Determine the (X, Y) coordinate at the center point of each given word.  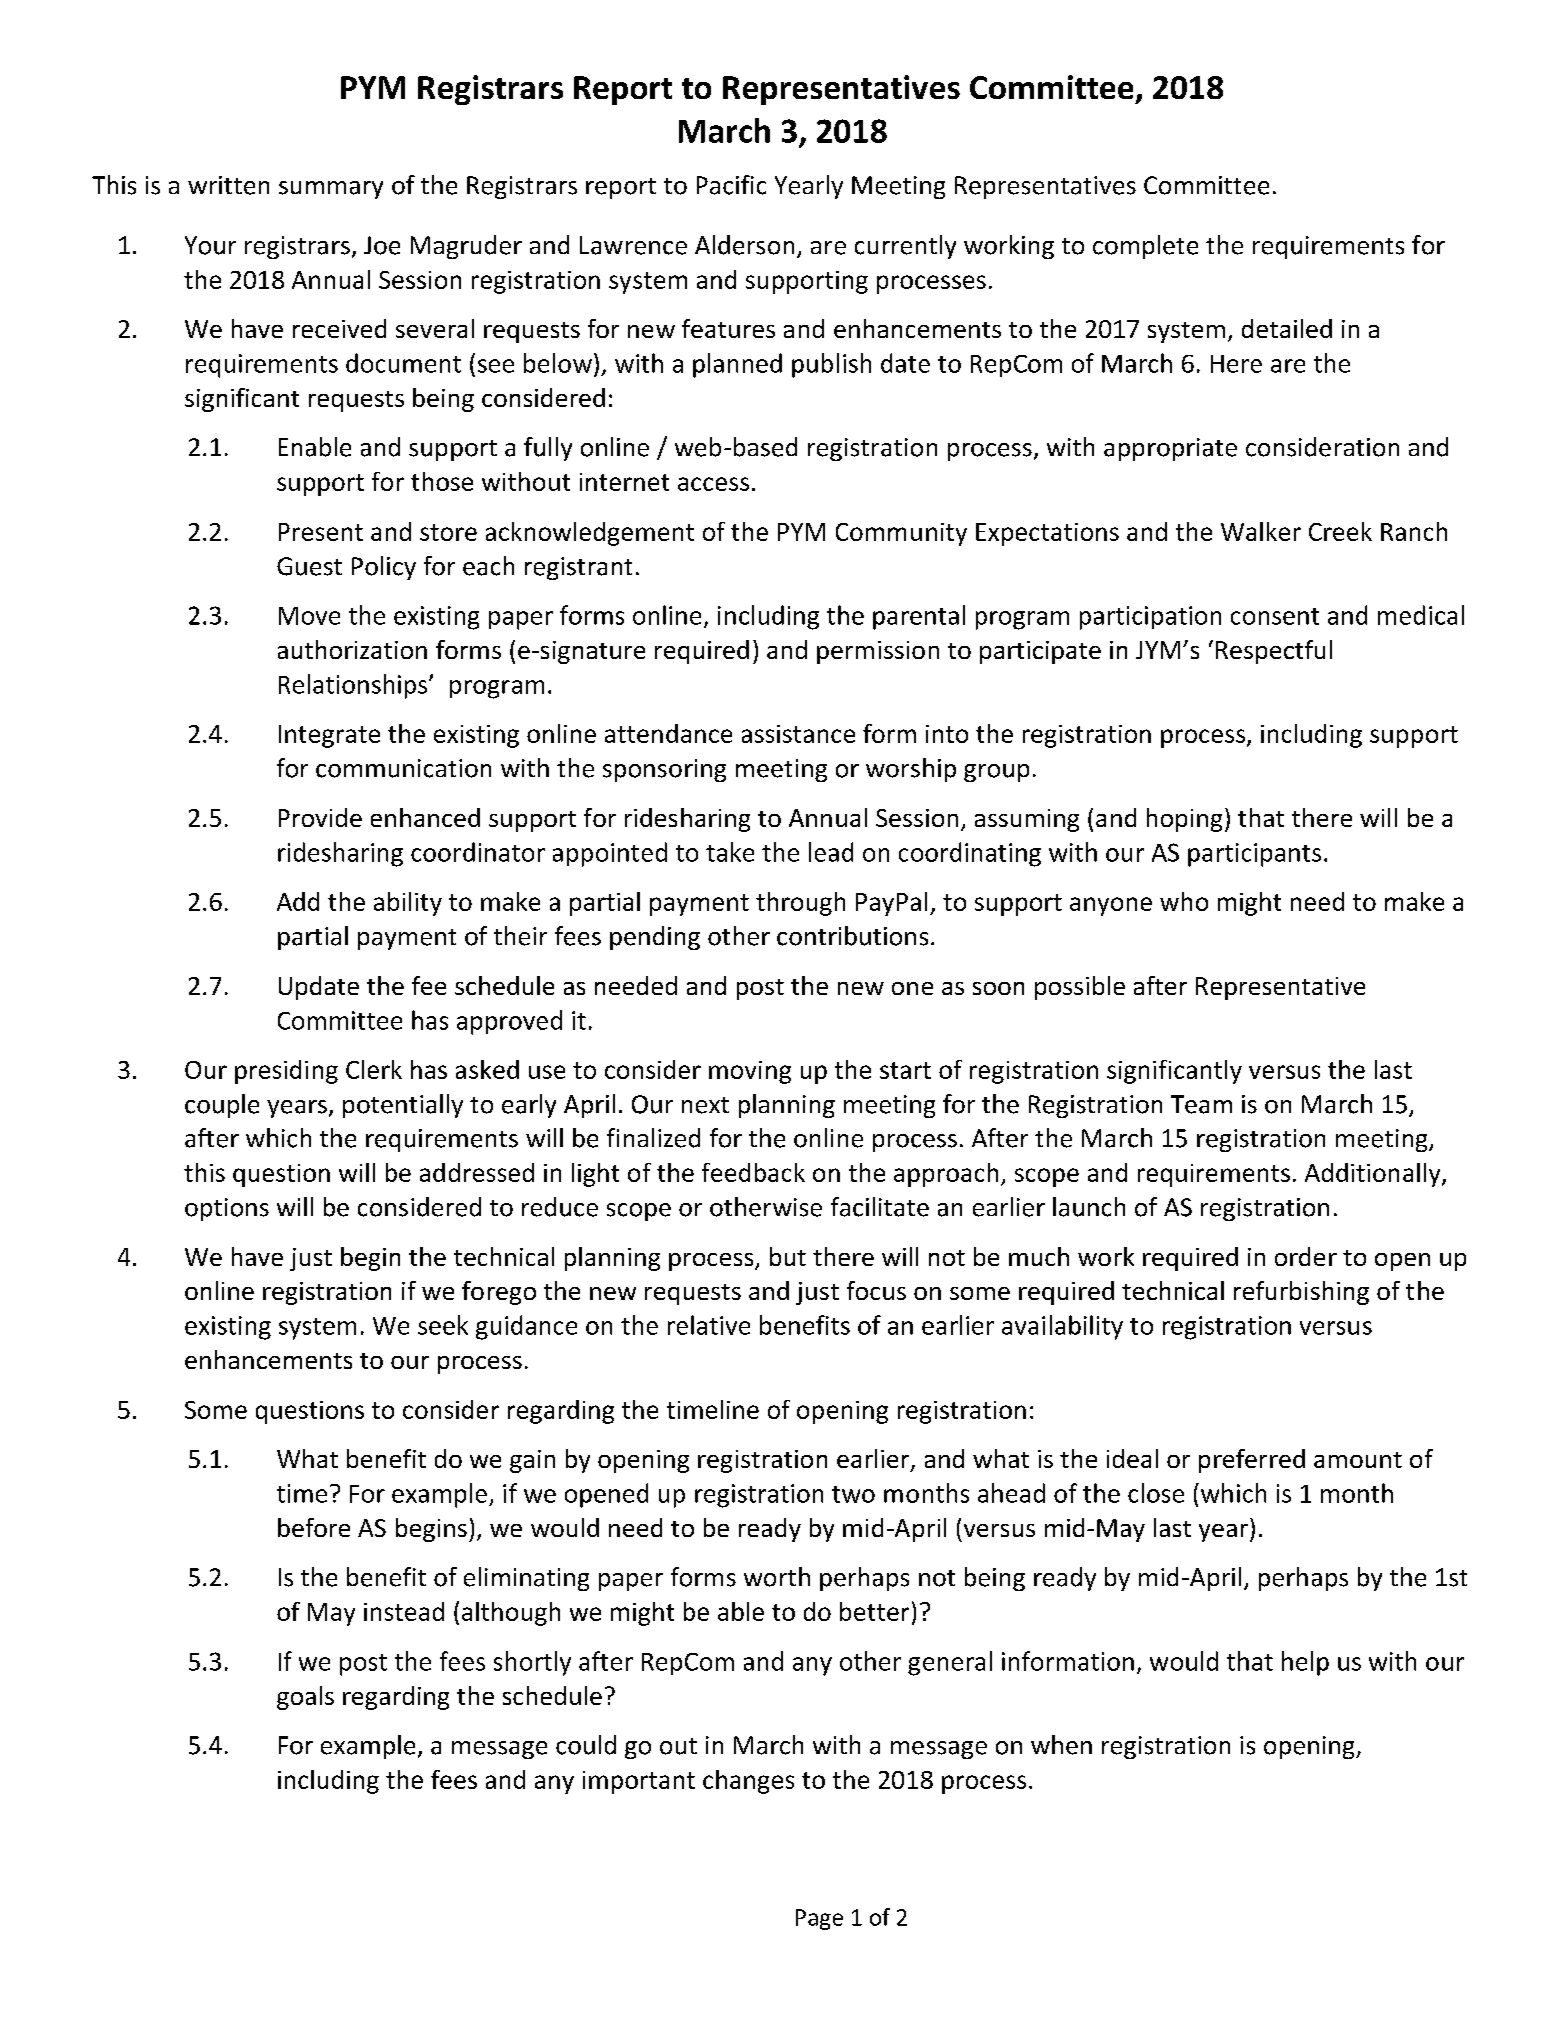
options (227, 1209)
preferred (1252, 1461)
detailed (1287, 328)
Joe (382, 245)
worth (777, 1577)
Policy (384, 568)
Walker (1261, 531)
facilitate (880, 1207)
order (1306, 1256)
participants (1254, 855)
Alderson (744, 245)
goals (305, 1698)
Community (901, 534)
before (314, 1527)
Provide (320, 817)
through (800, 904)
